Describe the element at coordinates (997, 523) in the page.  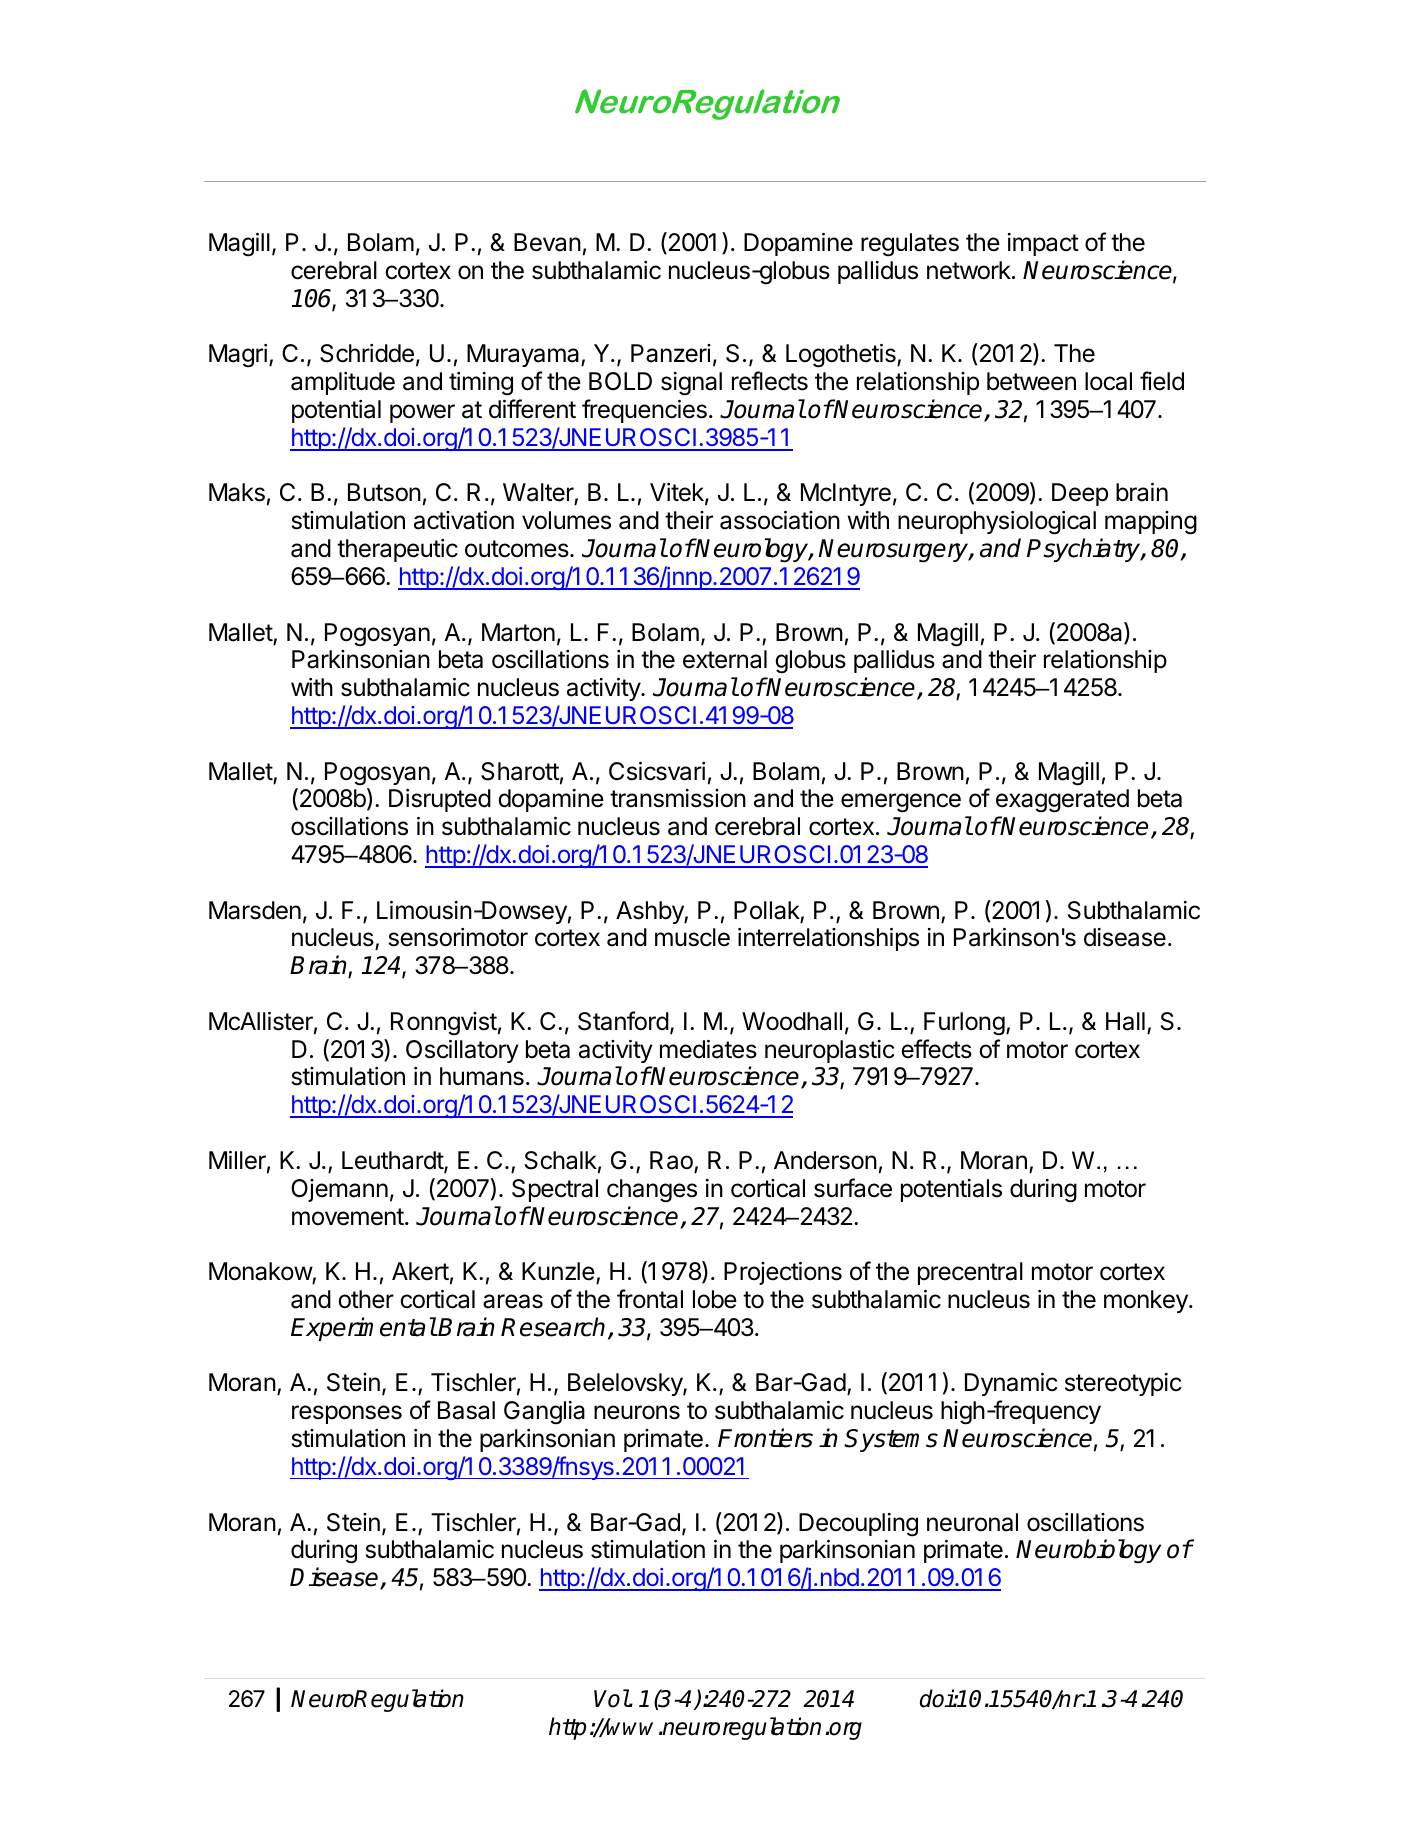
I see `neurophysiological` at that location.
